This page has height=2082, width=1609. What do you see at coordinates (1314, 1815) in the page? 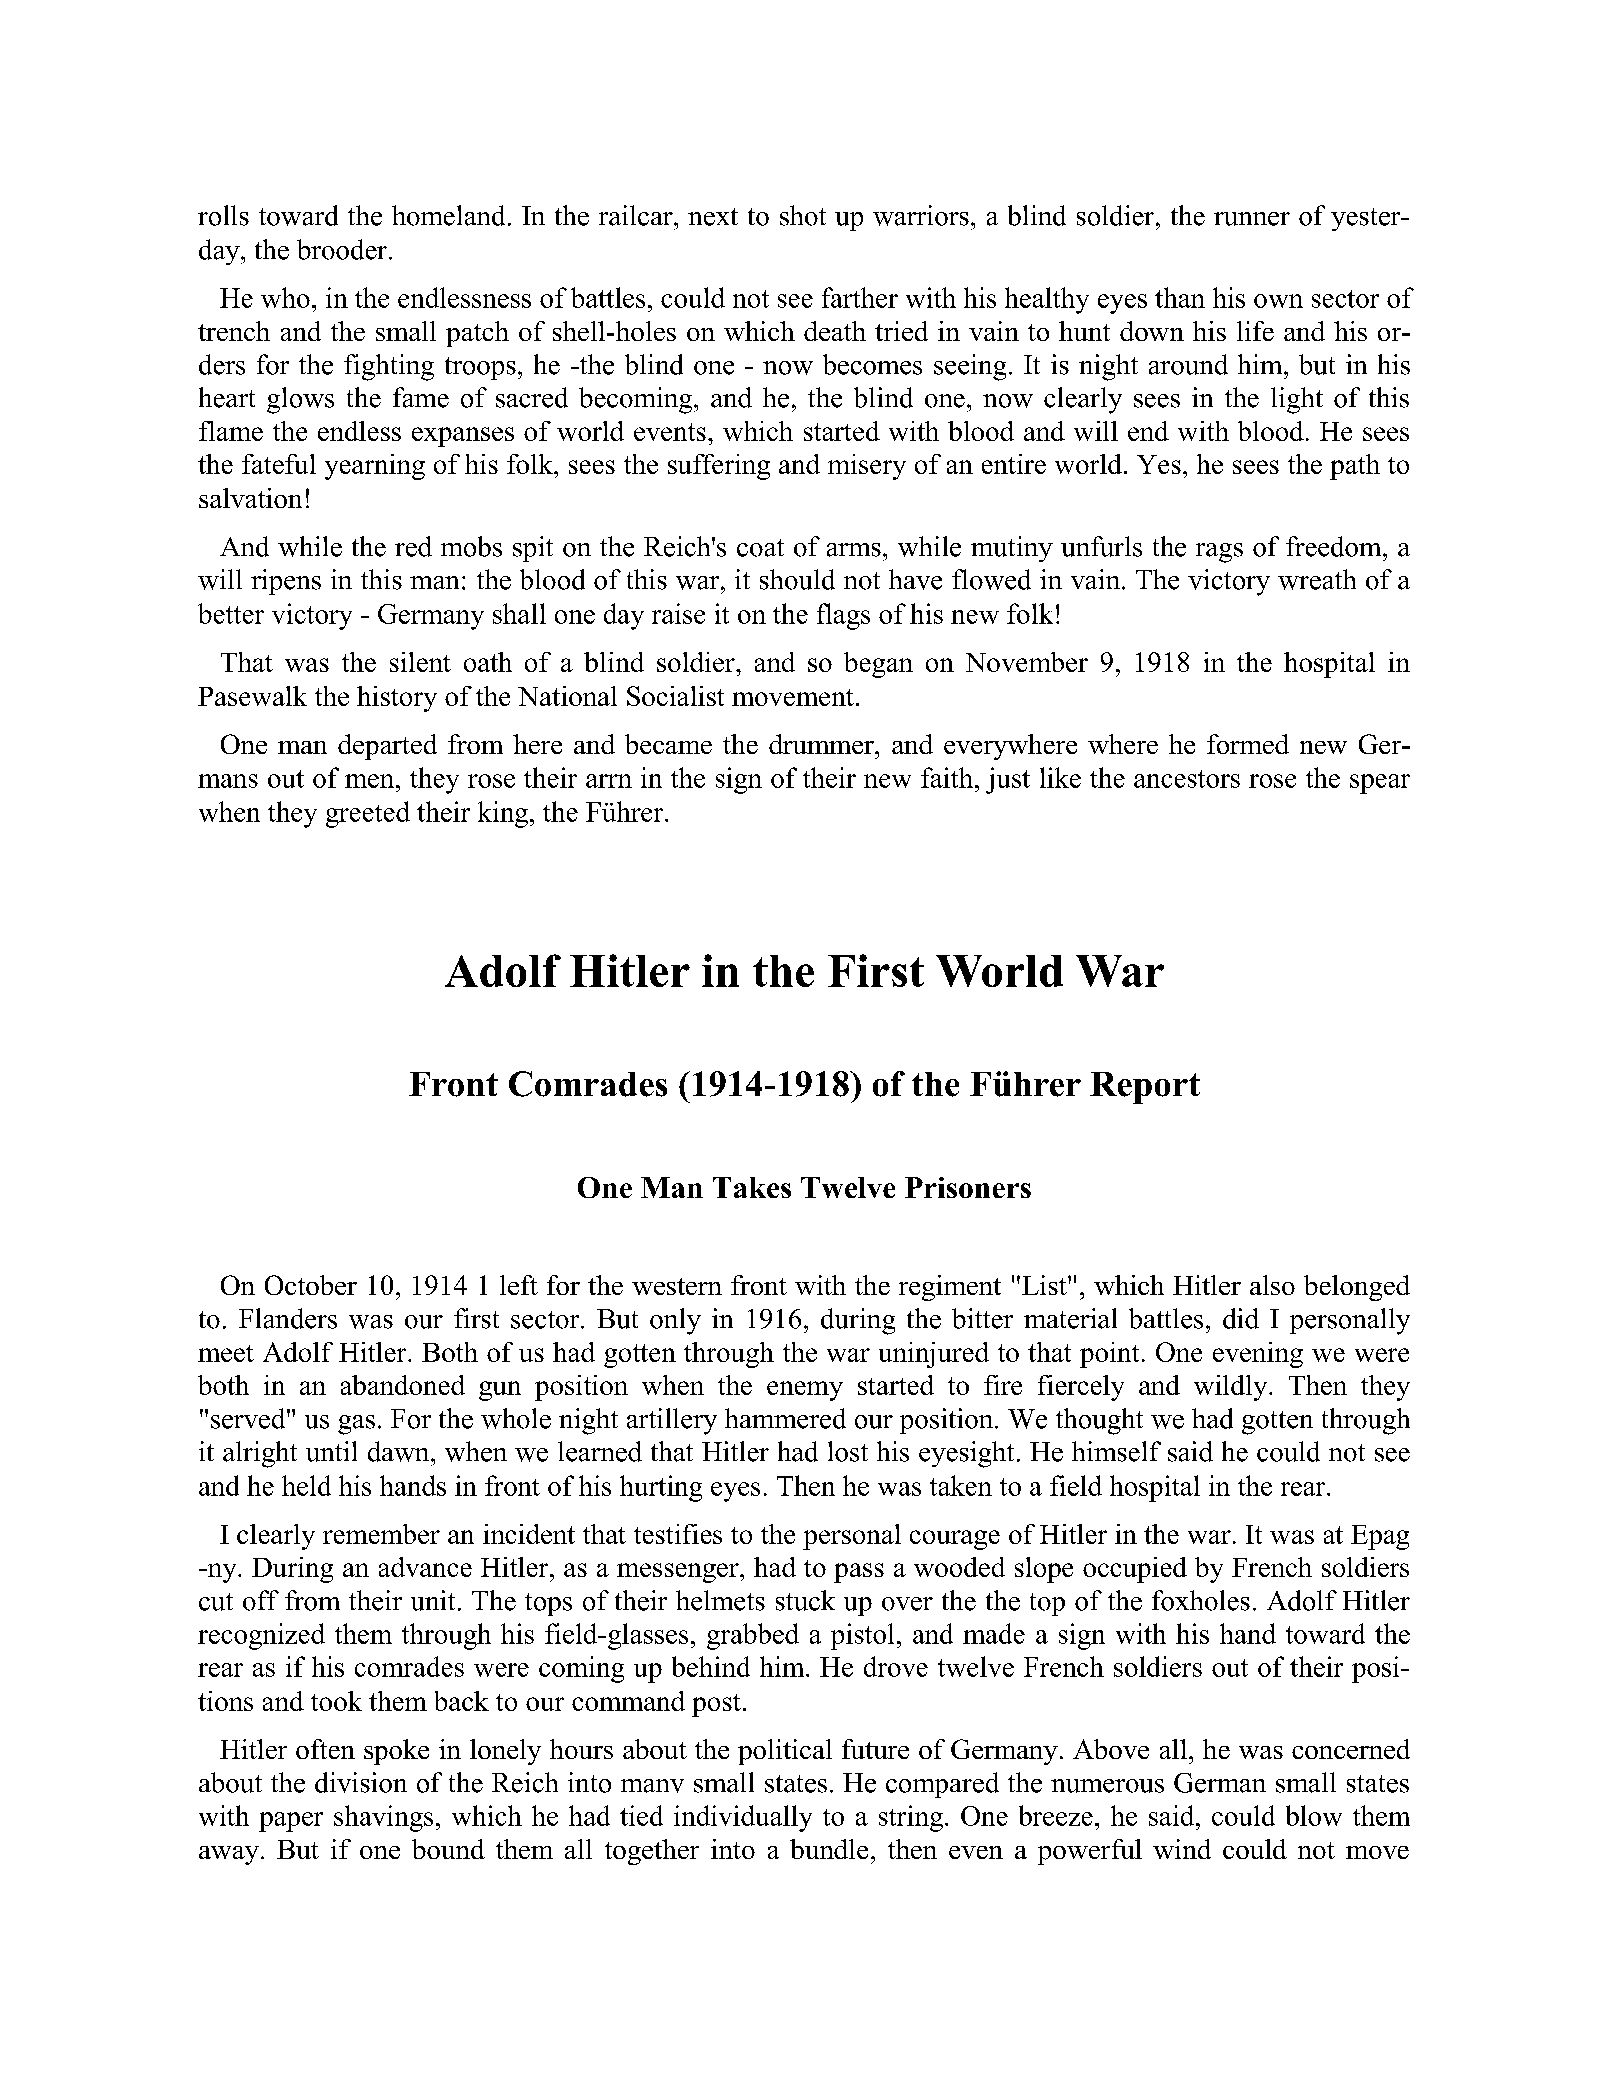
I see `blow` at bounding box center [1314, 1815].
